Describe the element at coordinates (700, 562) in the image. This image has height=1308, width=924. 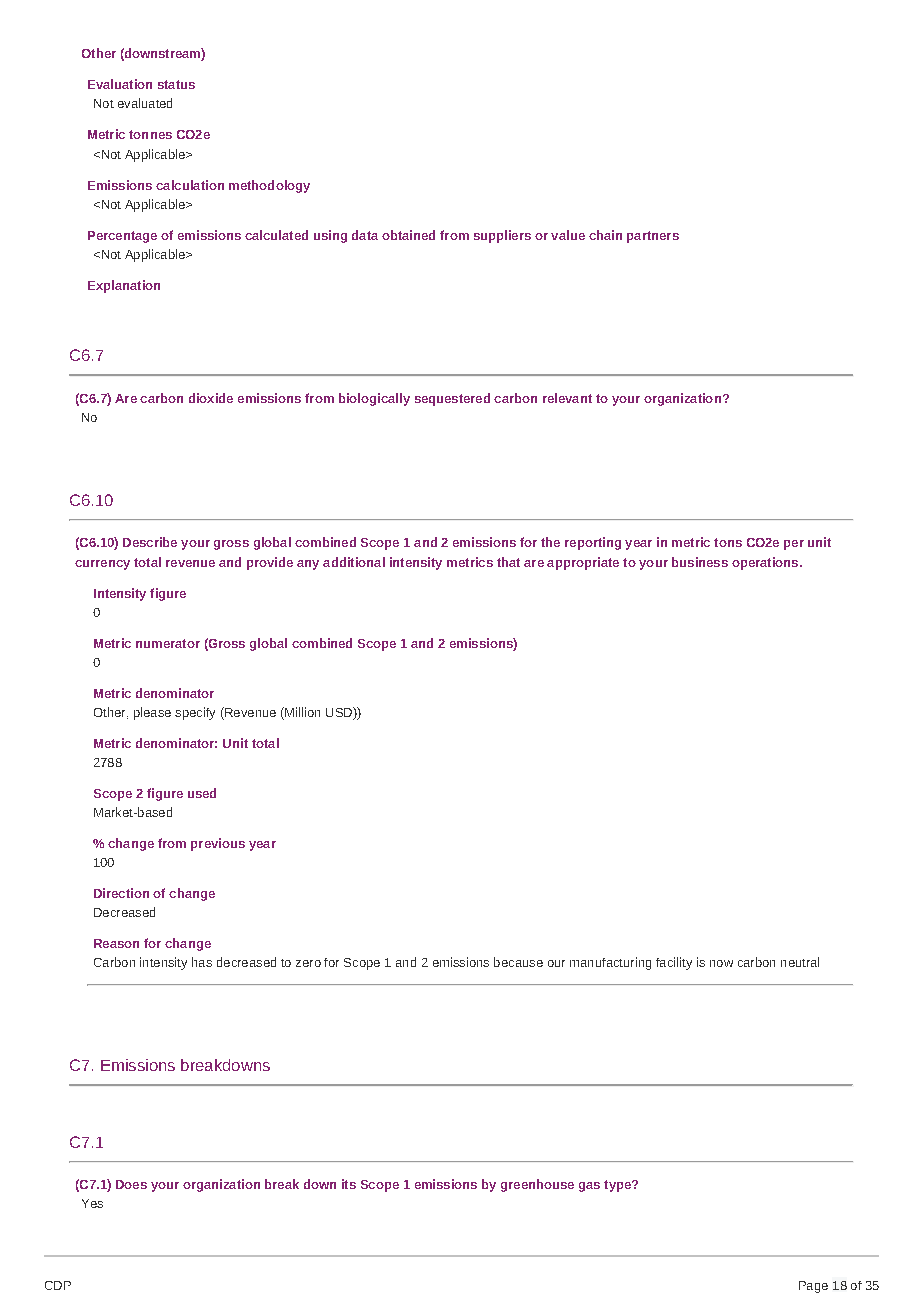
I see `business` at that location.
